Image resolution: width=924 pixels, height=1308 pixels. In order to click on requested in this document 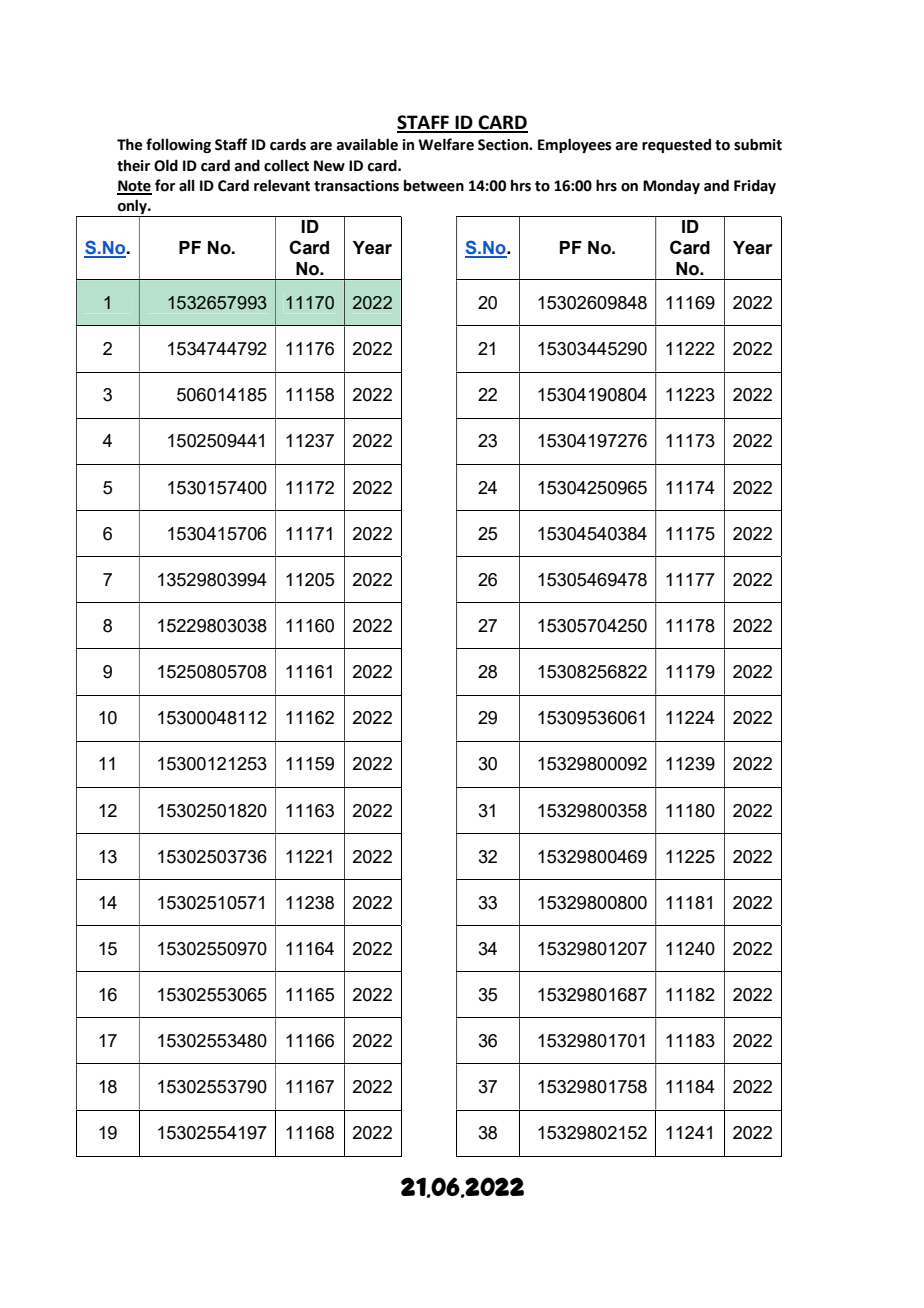, I will do `click(676, 146)`.
